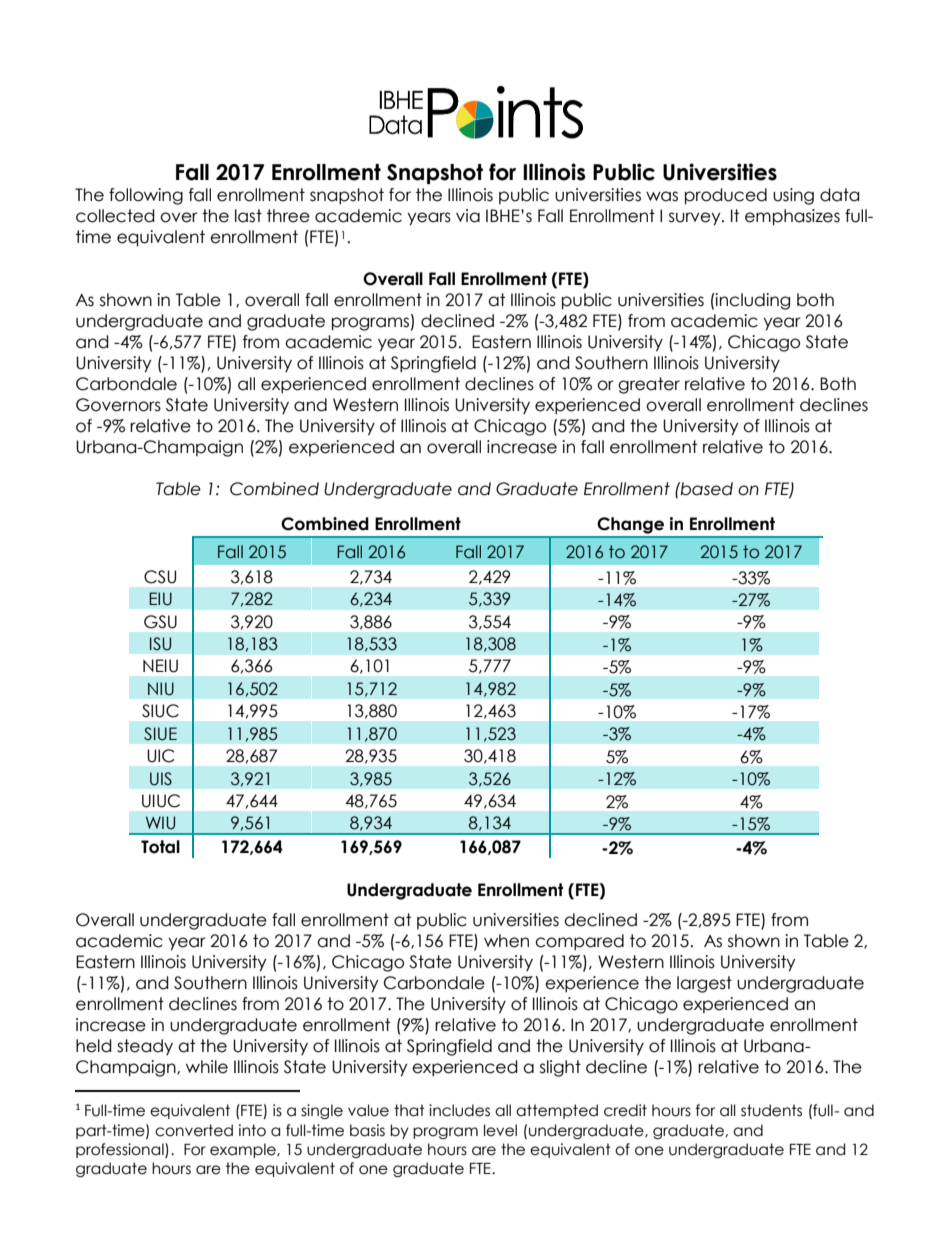 The height and width of the page is (1233, 952). I want to click on converted, so click(194, 1130).
